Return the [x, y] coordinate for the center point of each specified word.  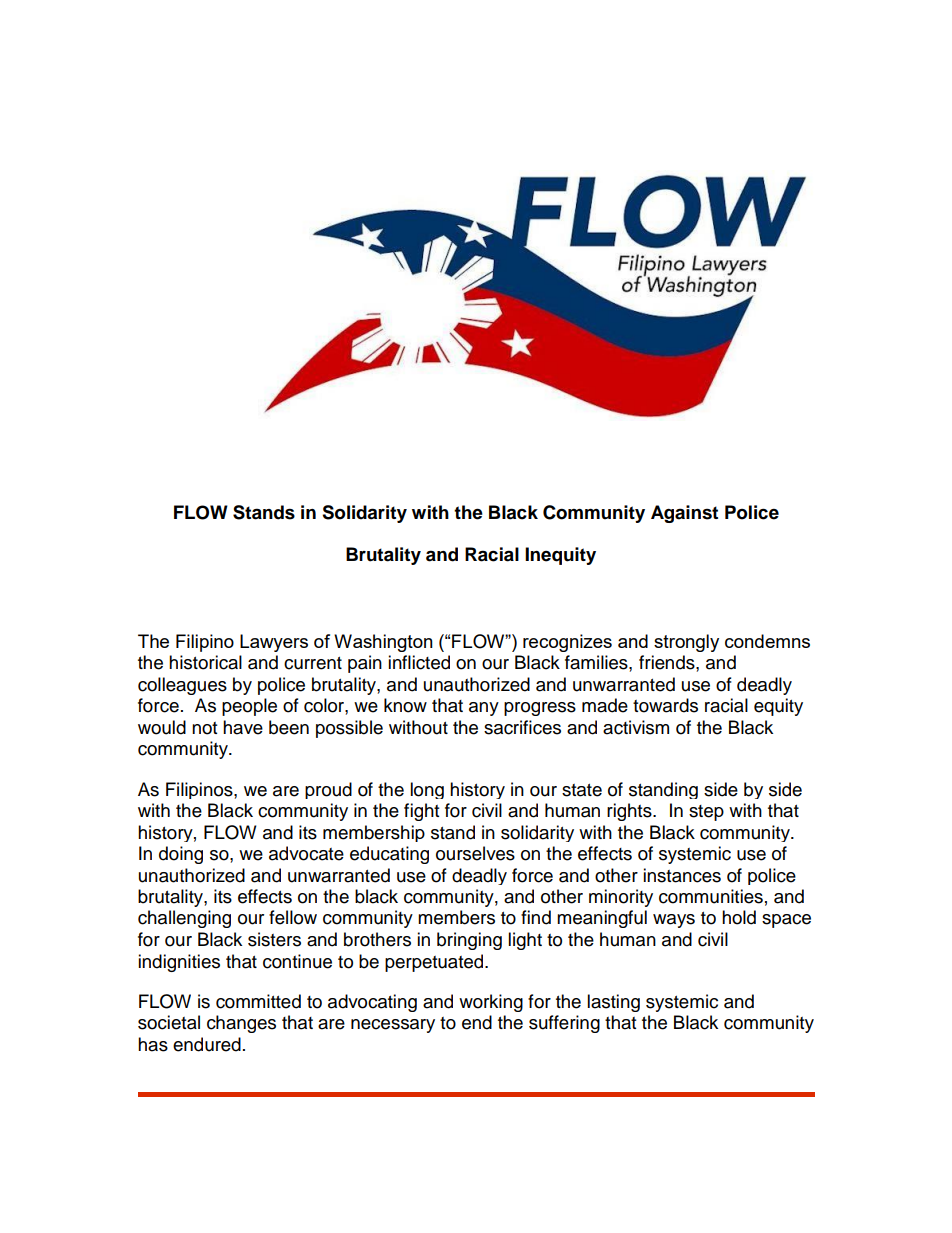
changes [241, 1024]
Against [684, 514]
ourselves [475, 853]
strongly [686, 643]
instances [682, 875]
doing [181, 855]
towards [665, 705]
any [484, 709]
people [249, 707]
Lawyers [274, 643]
